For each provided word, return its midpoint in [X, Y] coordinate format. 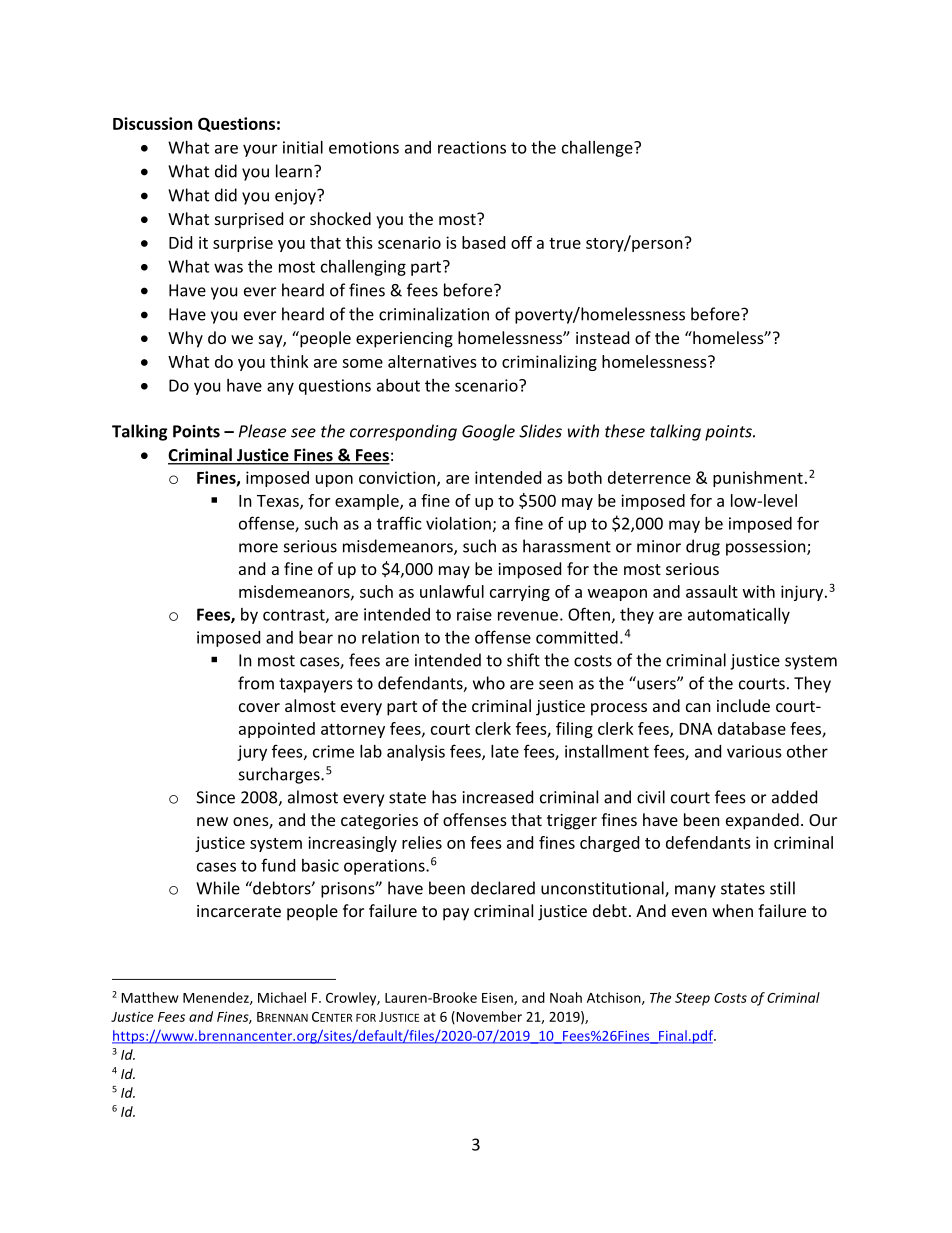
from [256, 683]
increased [498, 797]
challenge [598, 149]
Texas [279, 502]
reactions [472, 147]
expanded [762, 821]
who [489, 683]
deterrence [649, 477]
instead [602, 337]
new [212, 821]
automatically [739, 616]
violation [458, 523]
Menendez [217, 998]
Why [185, 339]
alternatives [432, 361]
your [260, 150]
